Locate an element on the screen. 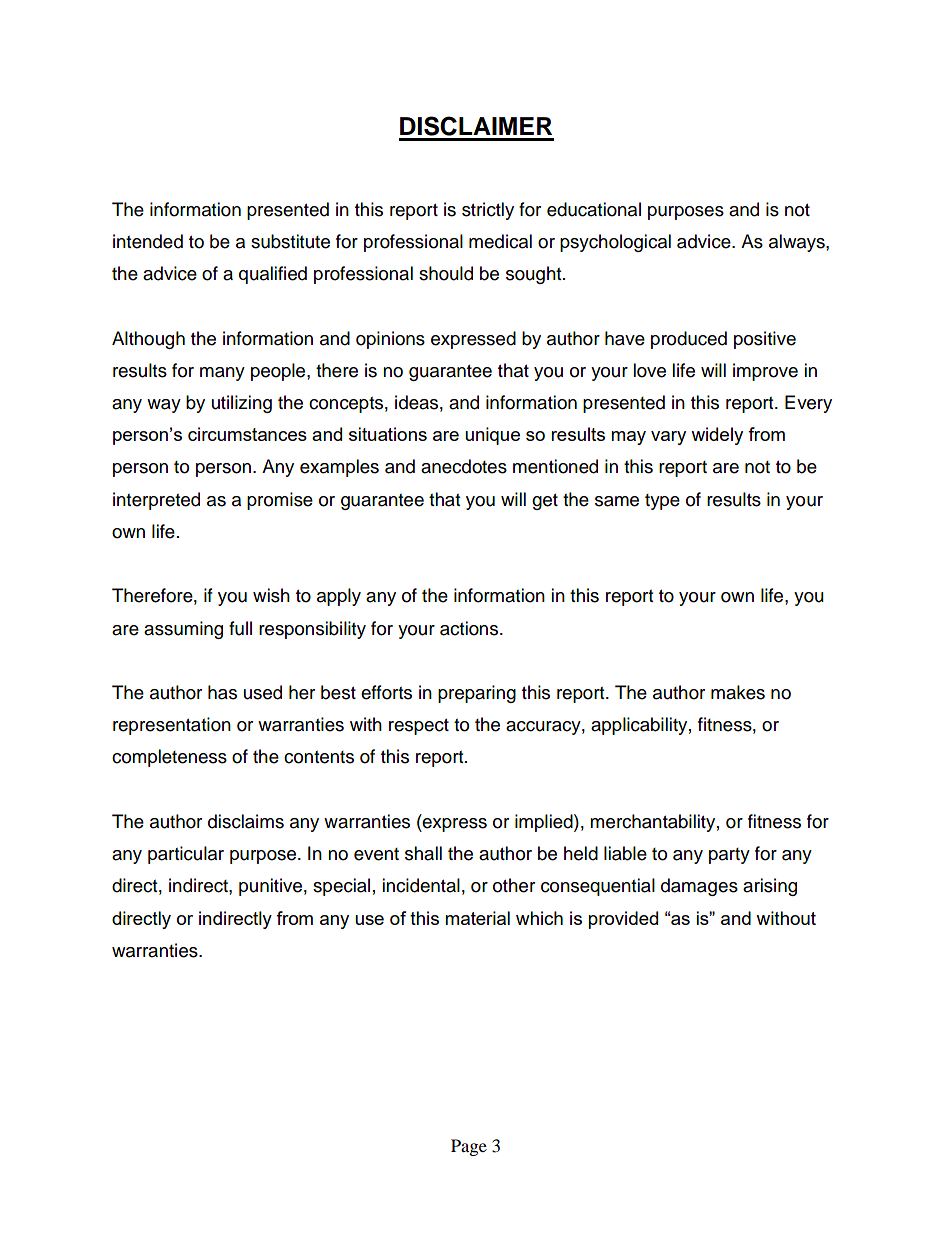 Image resolution: width=952 pixels, height=1233 pixels. widely is located at coordinates (717, 436).
